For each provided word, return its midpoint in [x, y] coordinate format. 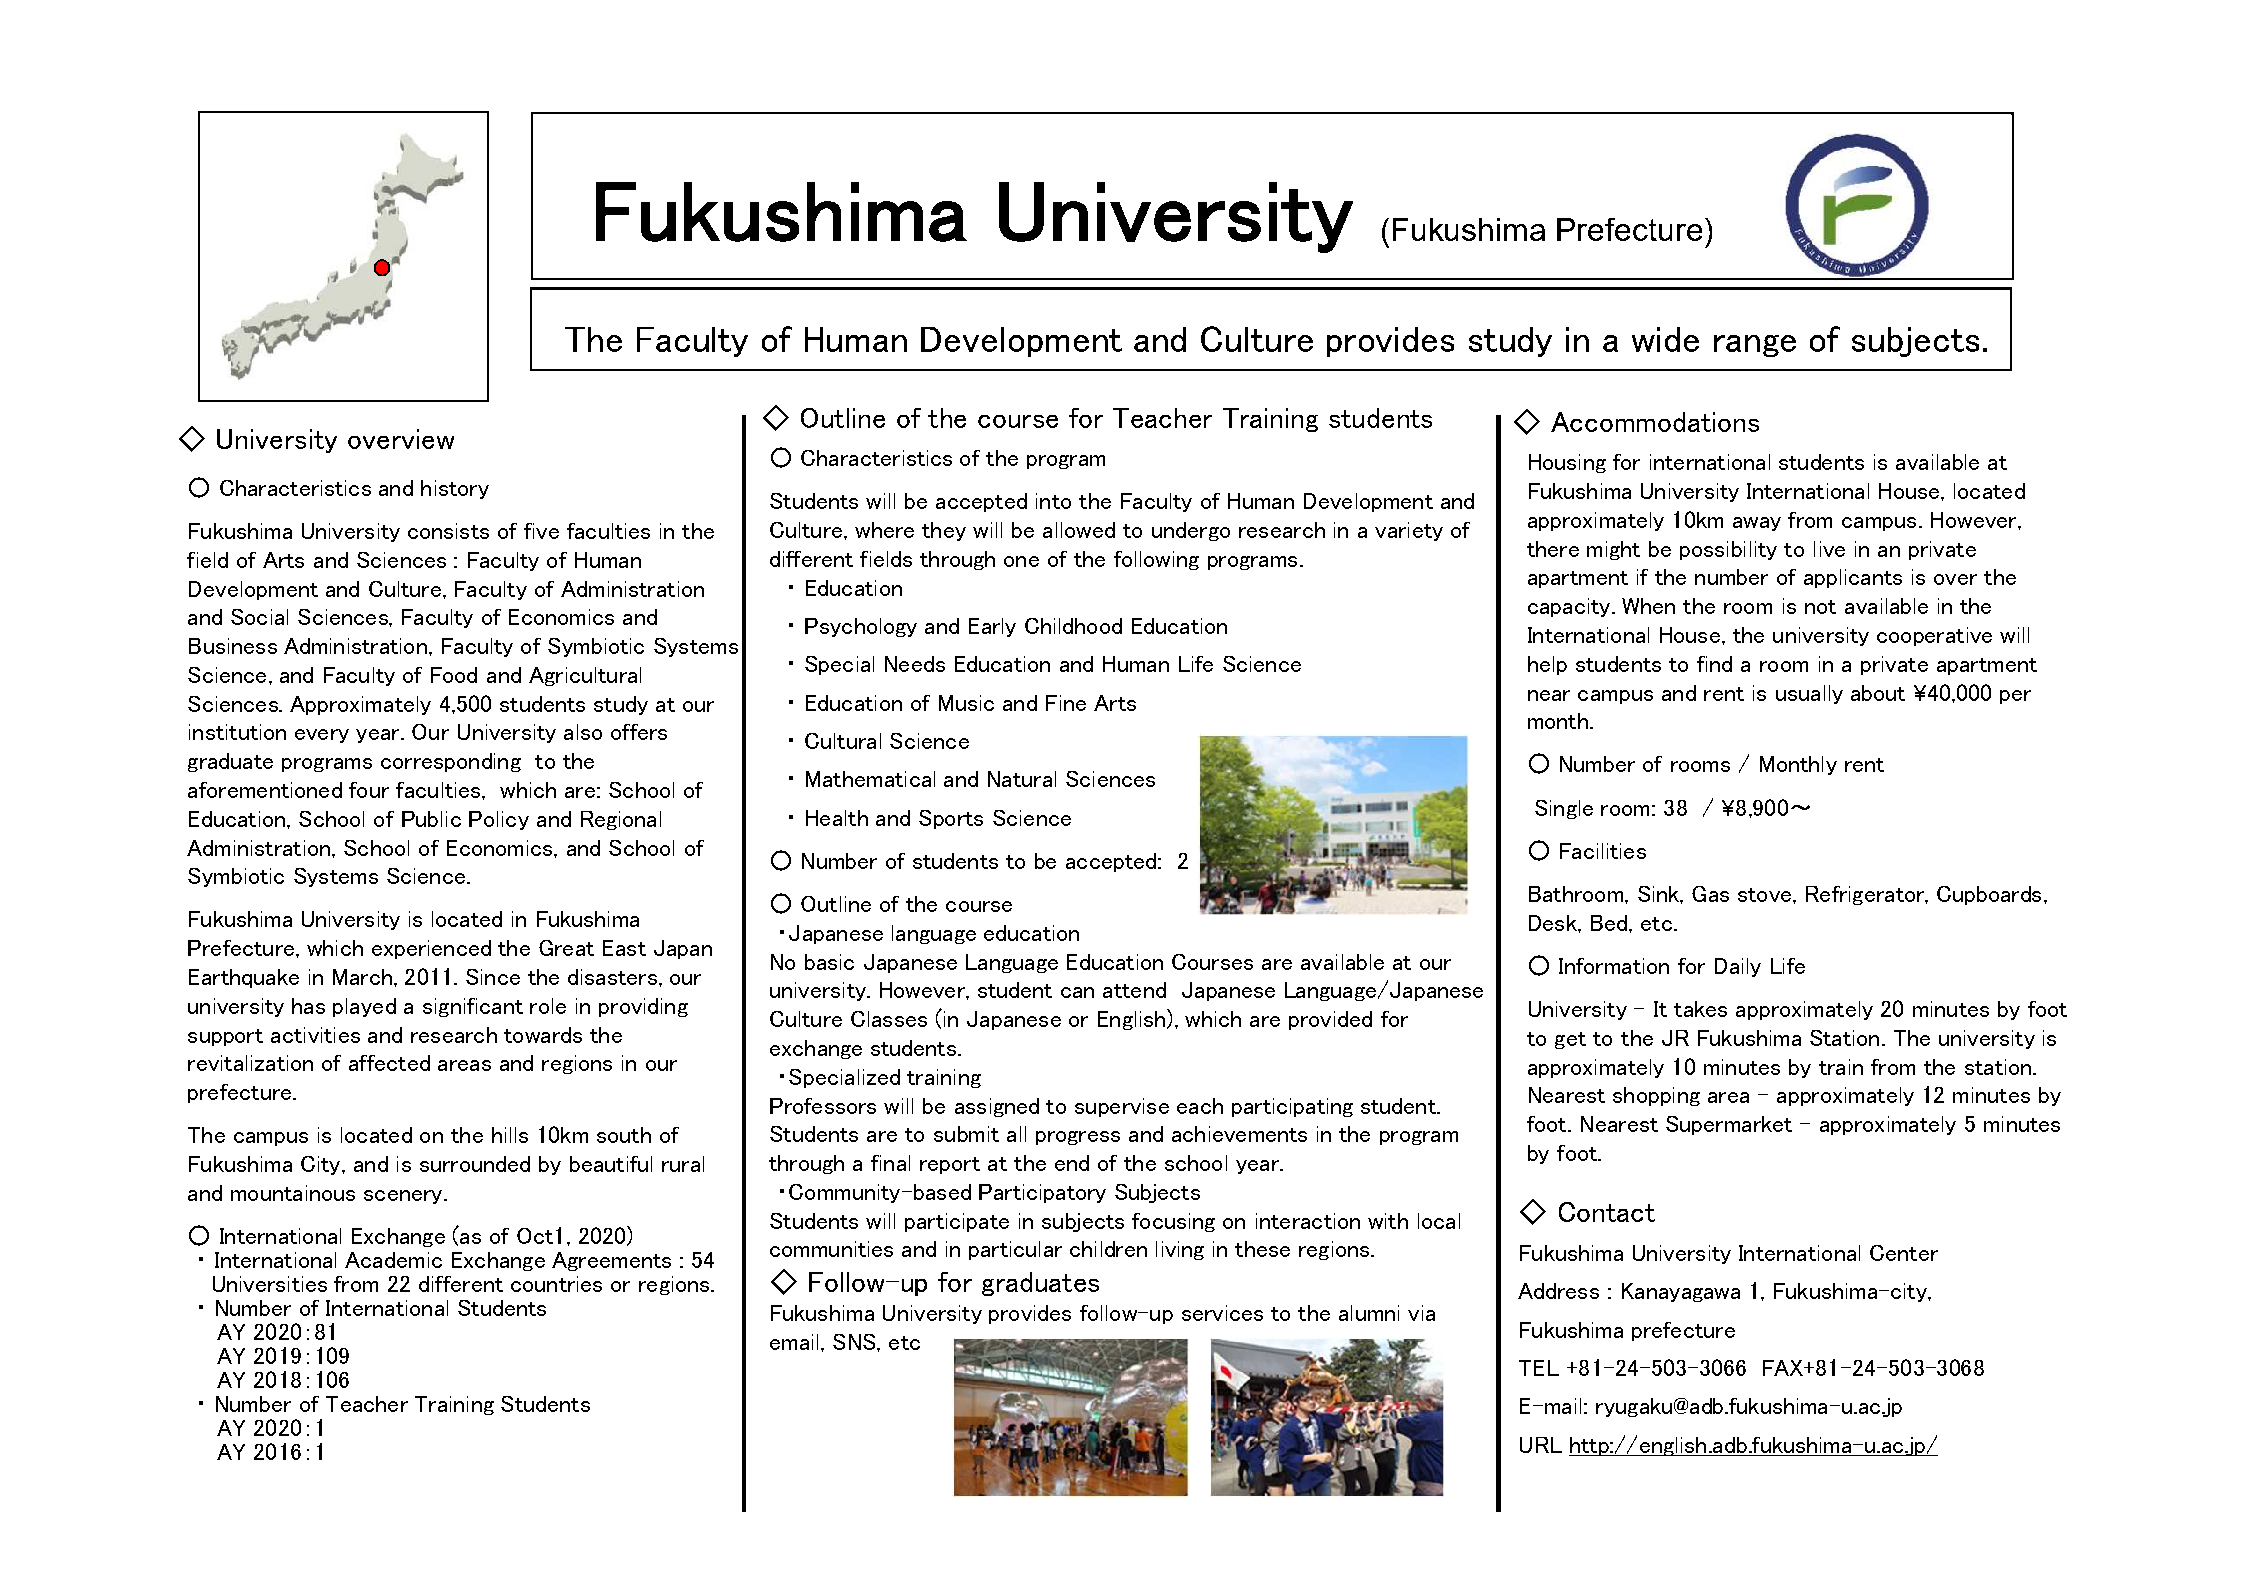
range [1755, 346]
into [1053, 501]
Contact [1607, 1212]
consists [448, 531]
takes [1700, 1009]
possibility [1728, 550]
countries [556, 1284]
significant [473, 1007]
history [455, 489]
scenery [404, 1197]
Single [1564, 809]
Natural [1022, 779]
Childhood [1073, 626]
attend [1134, 990]
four [369, 790]
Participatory [1042, 1193]
